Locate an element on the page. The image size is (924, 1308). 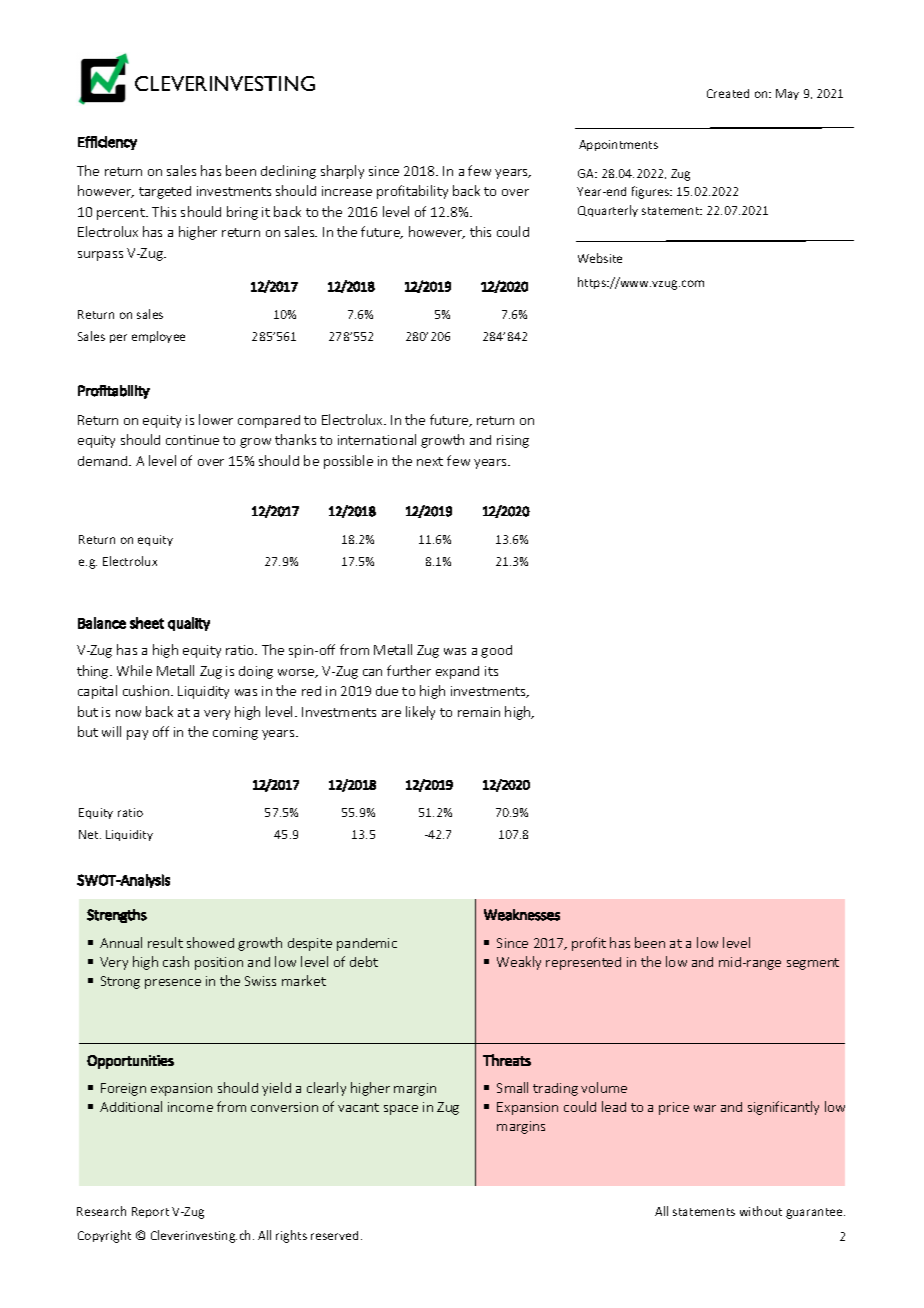
Created is located at coordinates (728, 93).
